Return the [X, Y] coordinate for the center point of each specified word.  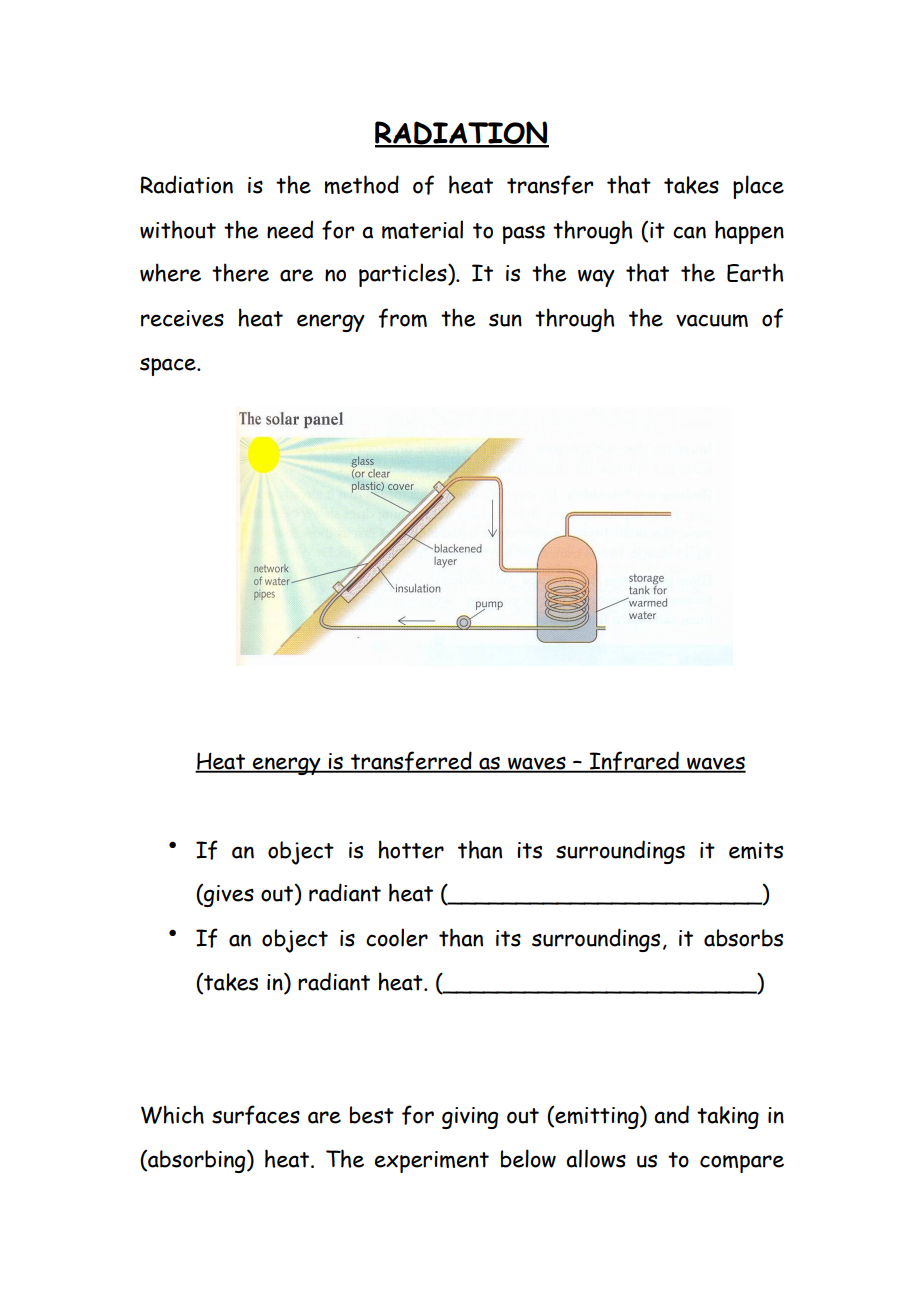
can [689, 232]
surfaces [256, 1115]
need [290, 229]
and [671, 1114]
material [422, 229]
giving [470, 1118]
